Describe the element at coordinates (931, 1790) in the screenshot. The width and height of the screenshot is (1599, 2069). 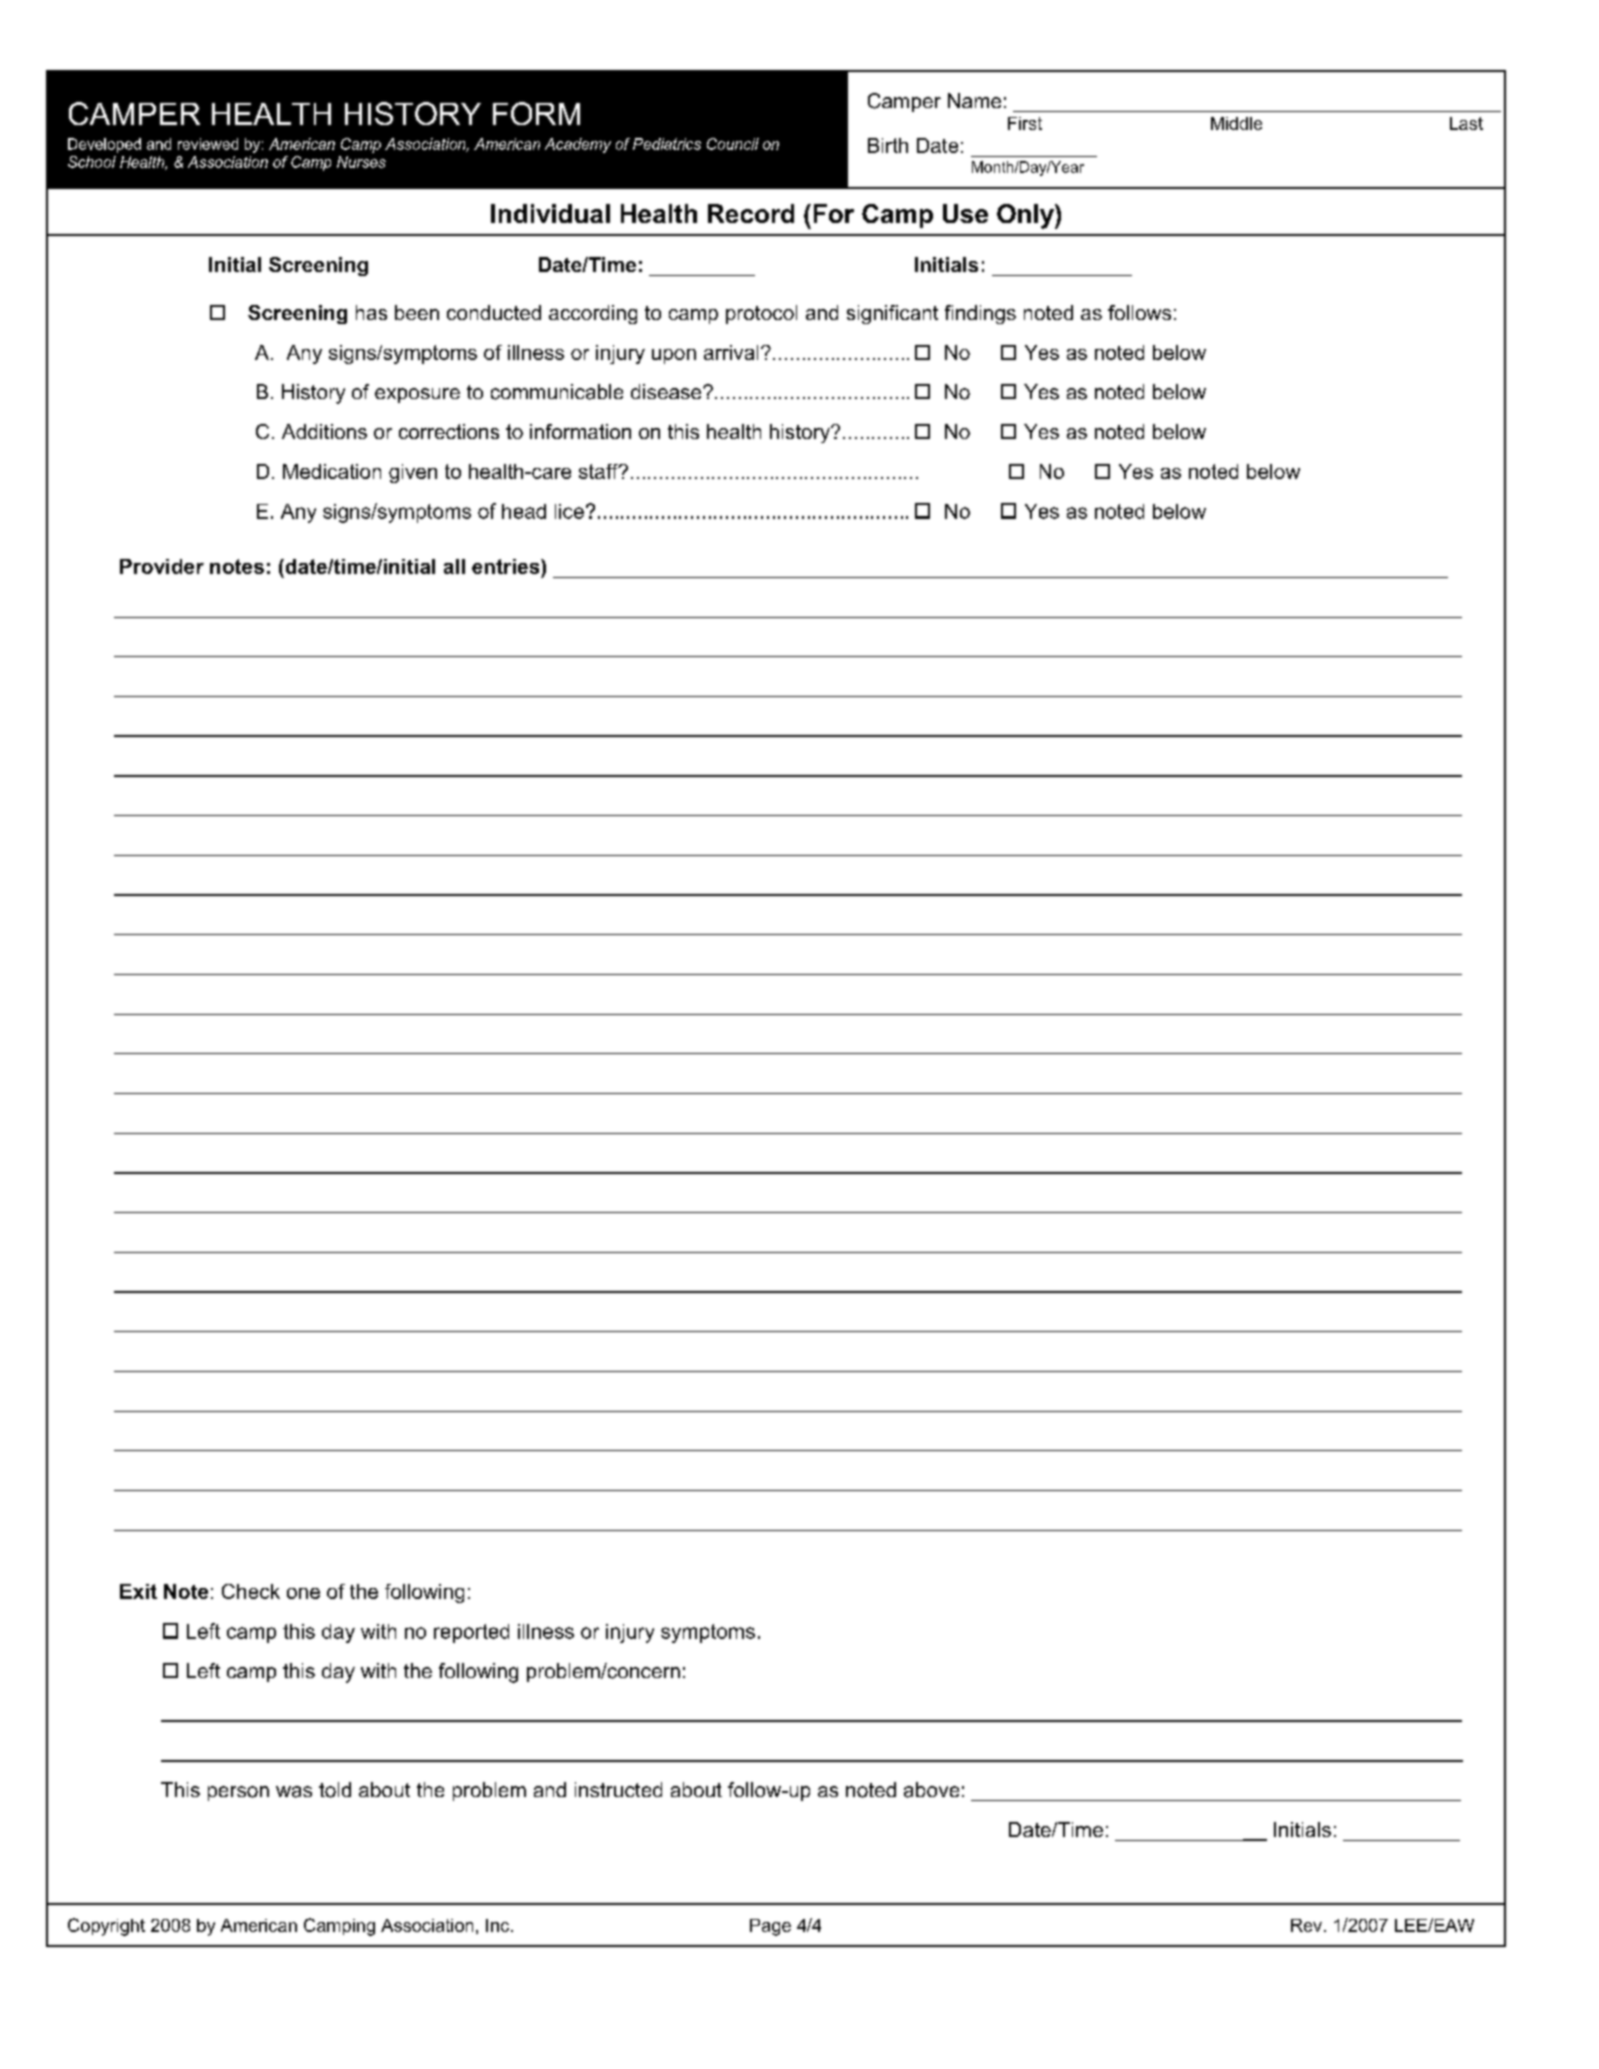
I see `above` at that location.
